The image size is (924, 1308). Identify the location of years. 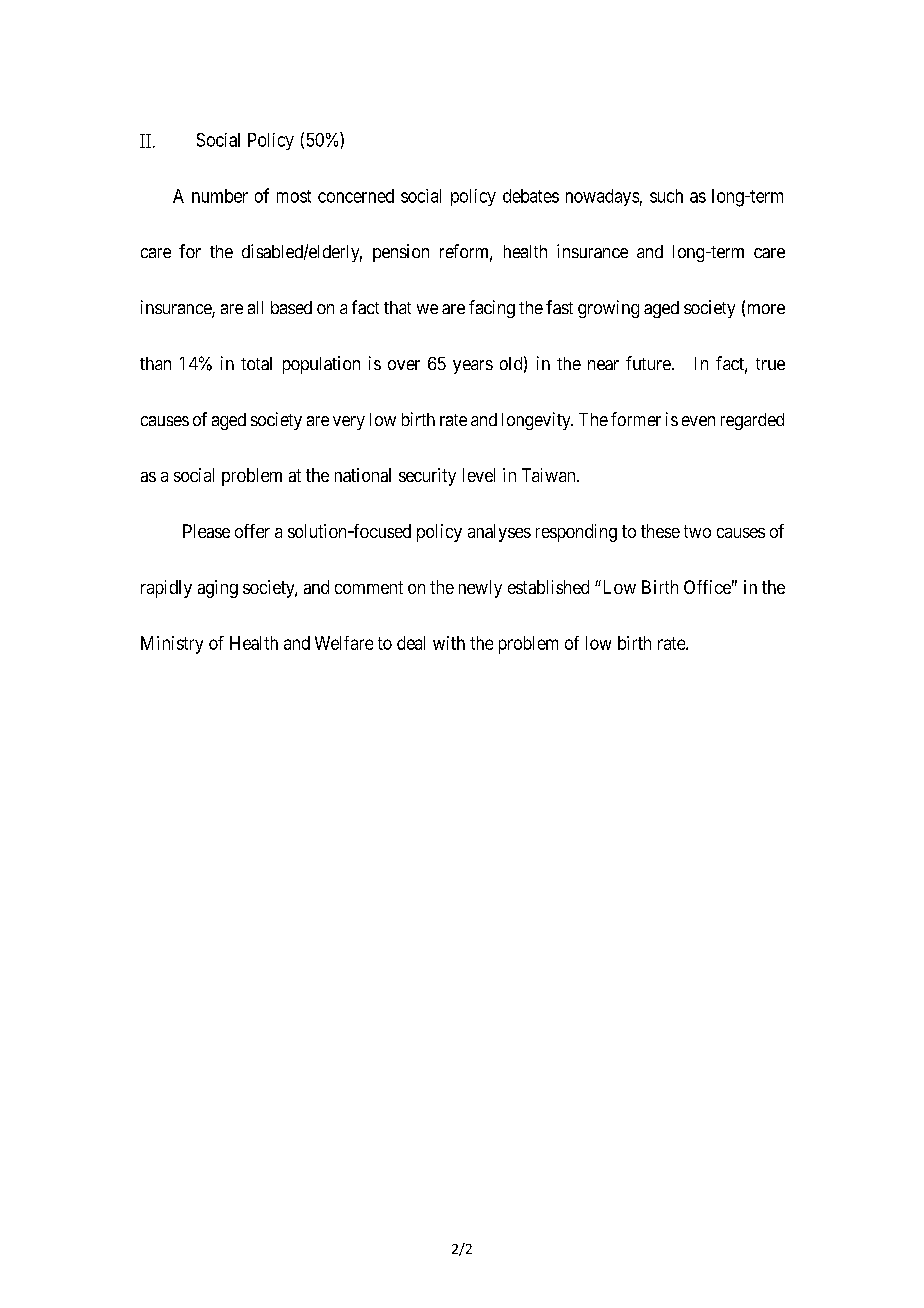
(473, 367).
